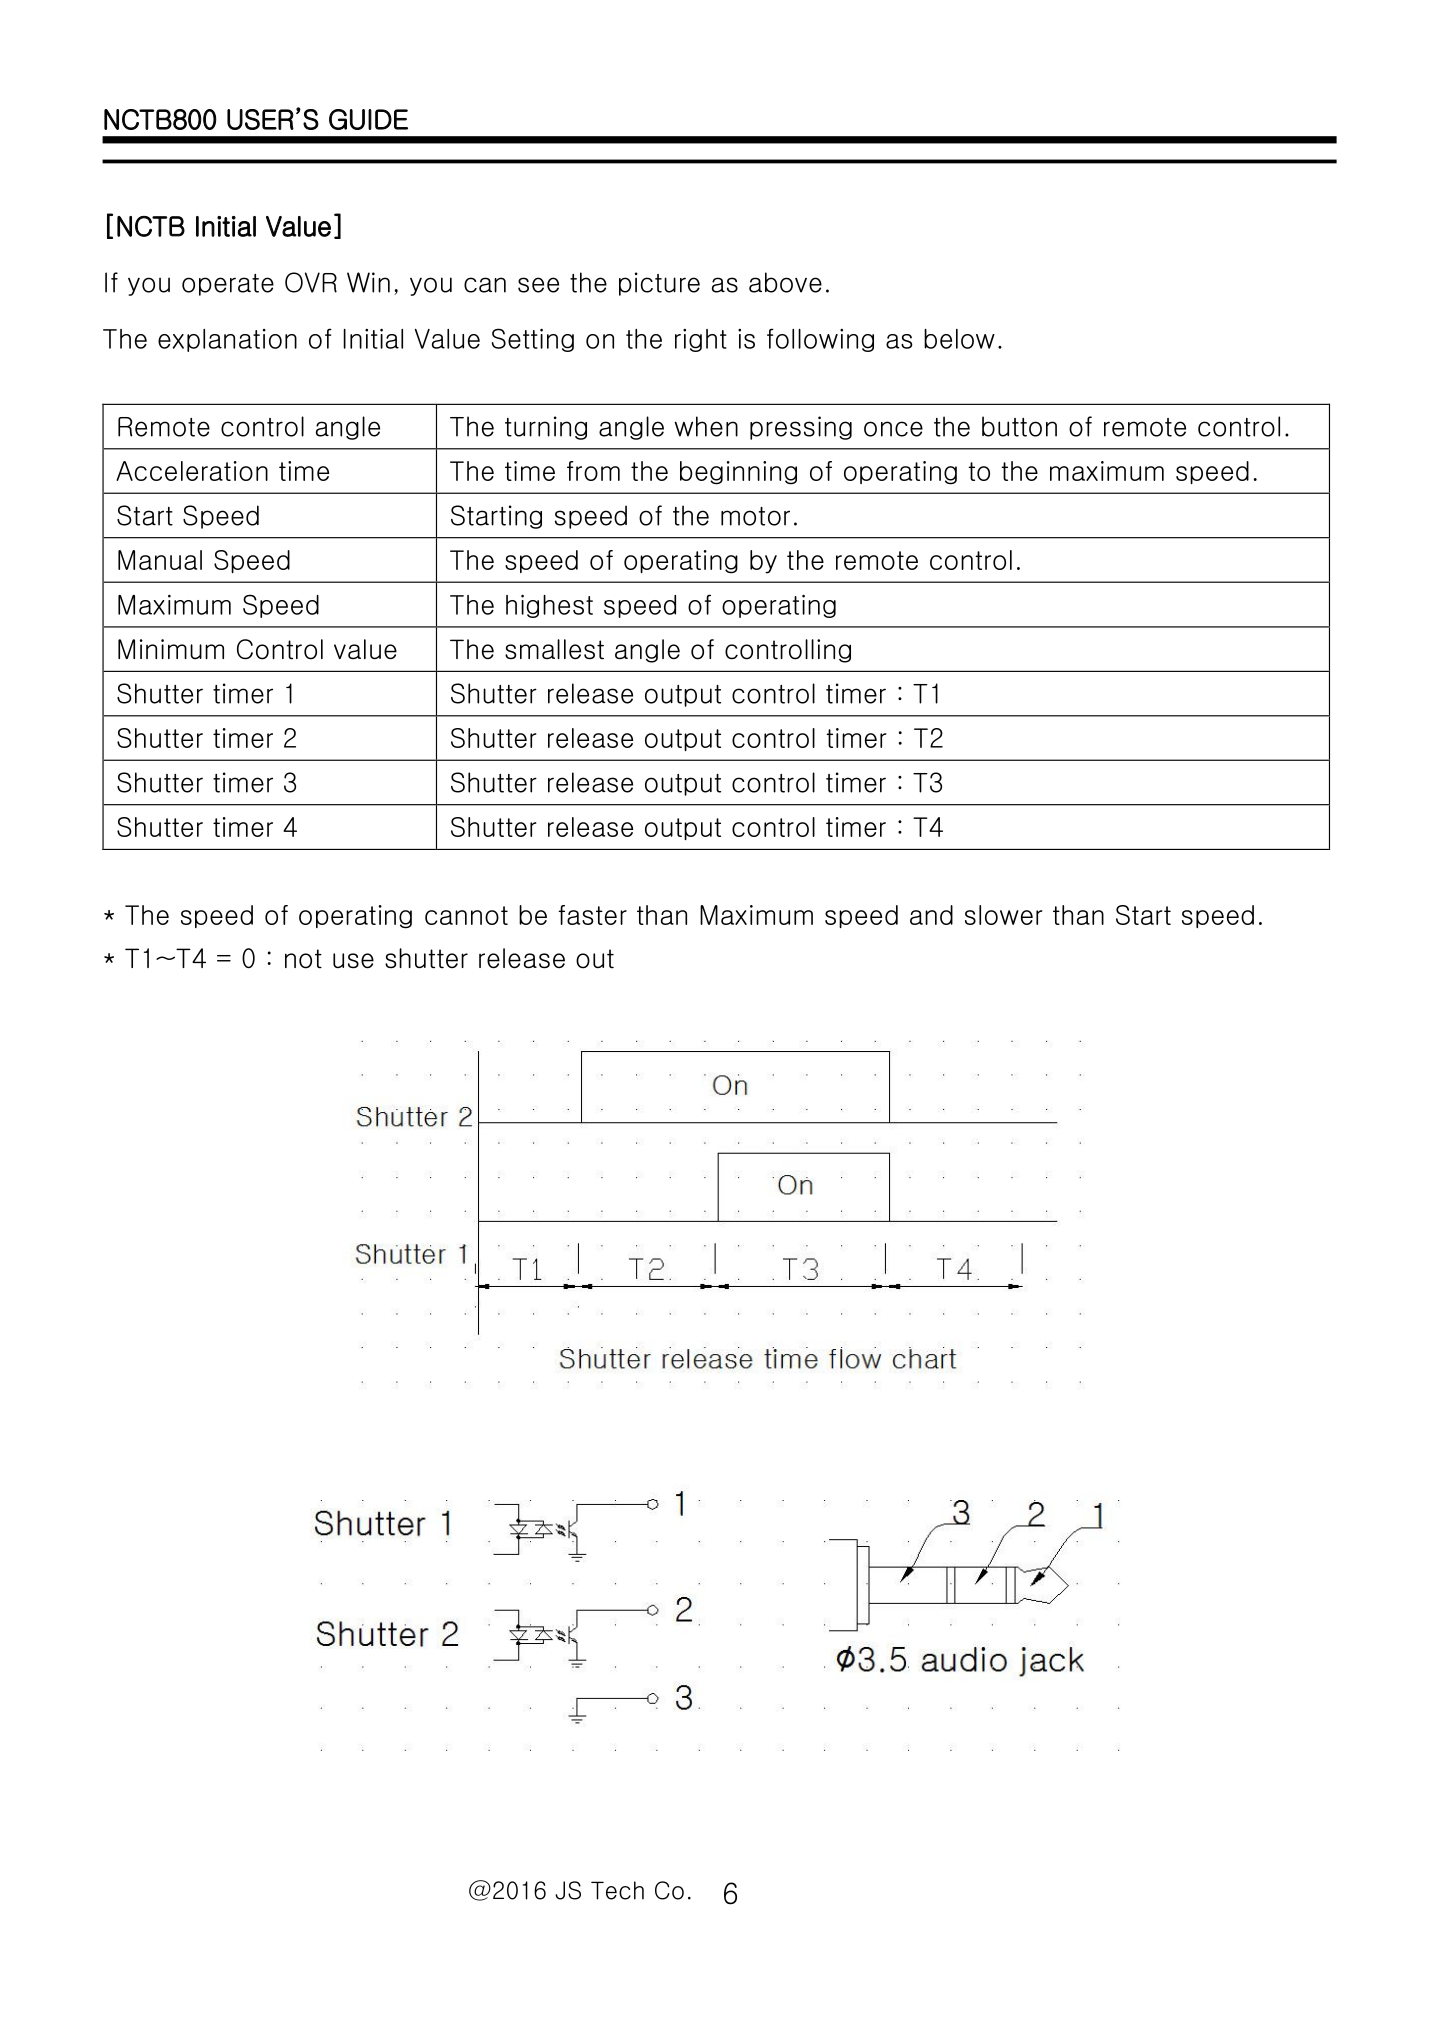  Describe the element at coordinates (538, 285) in the document. I see `see` at that location.
